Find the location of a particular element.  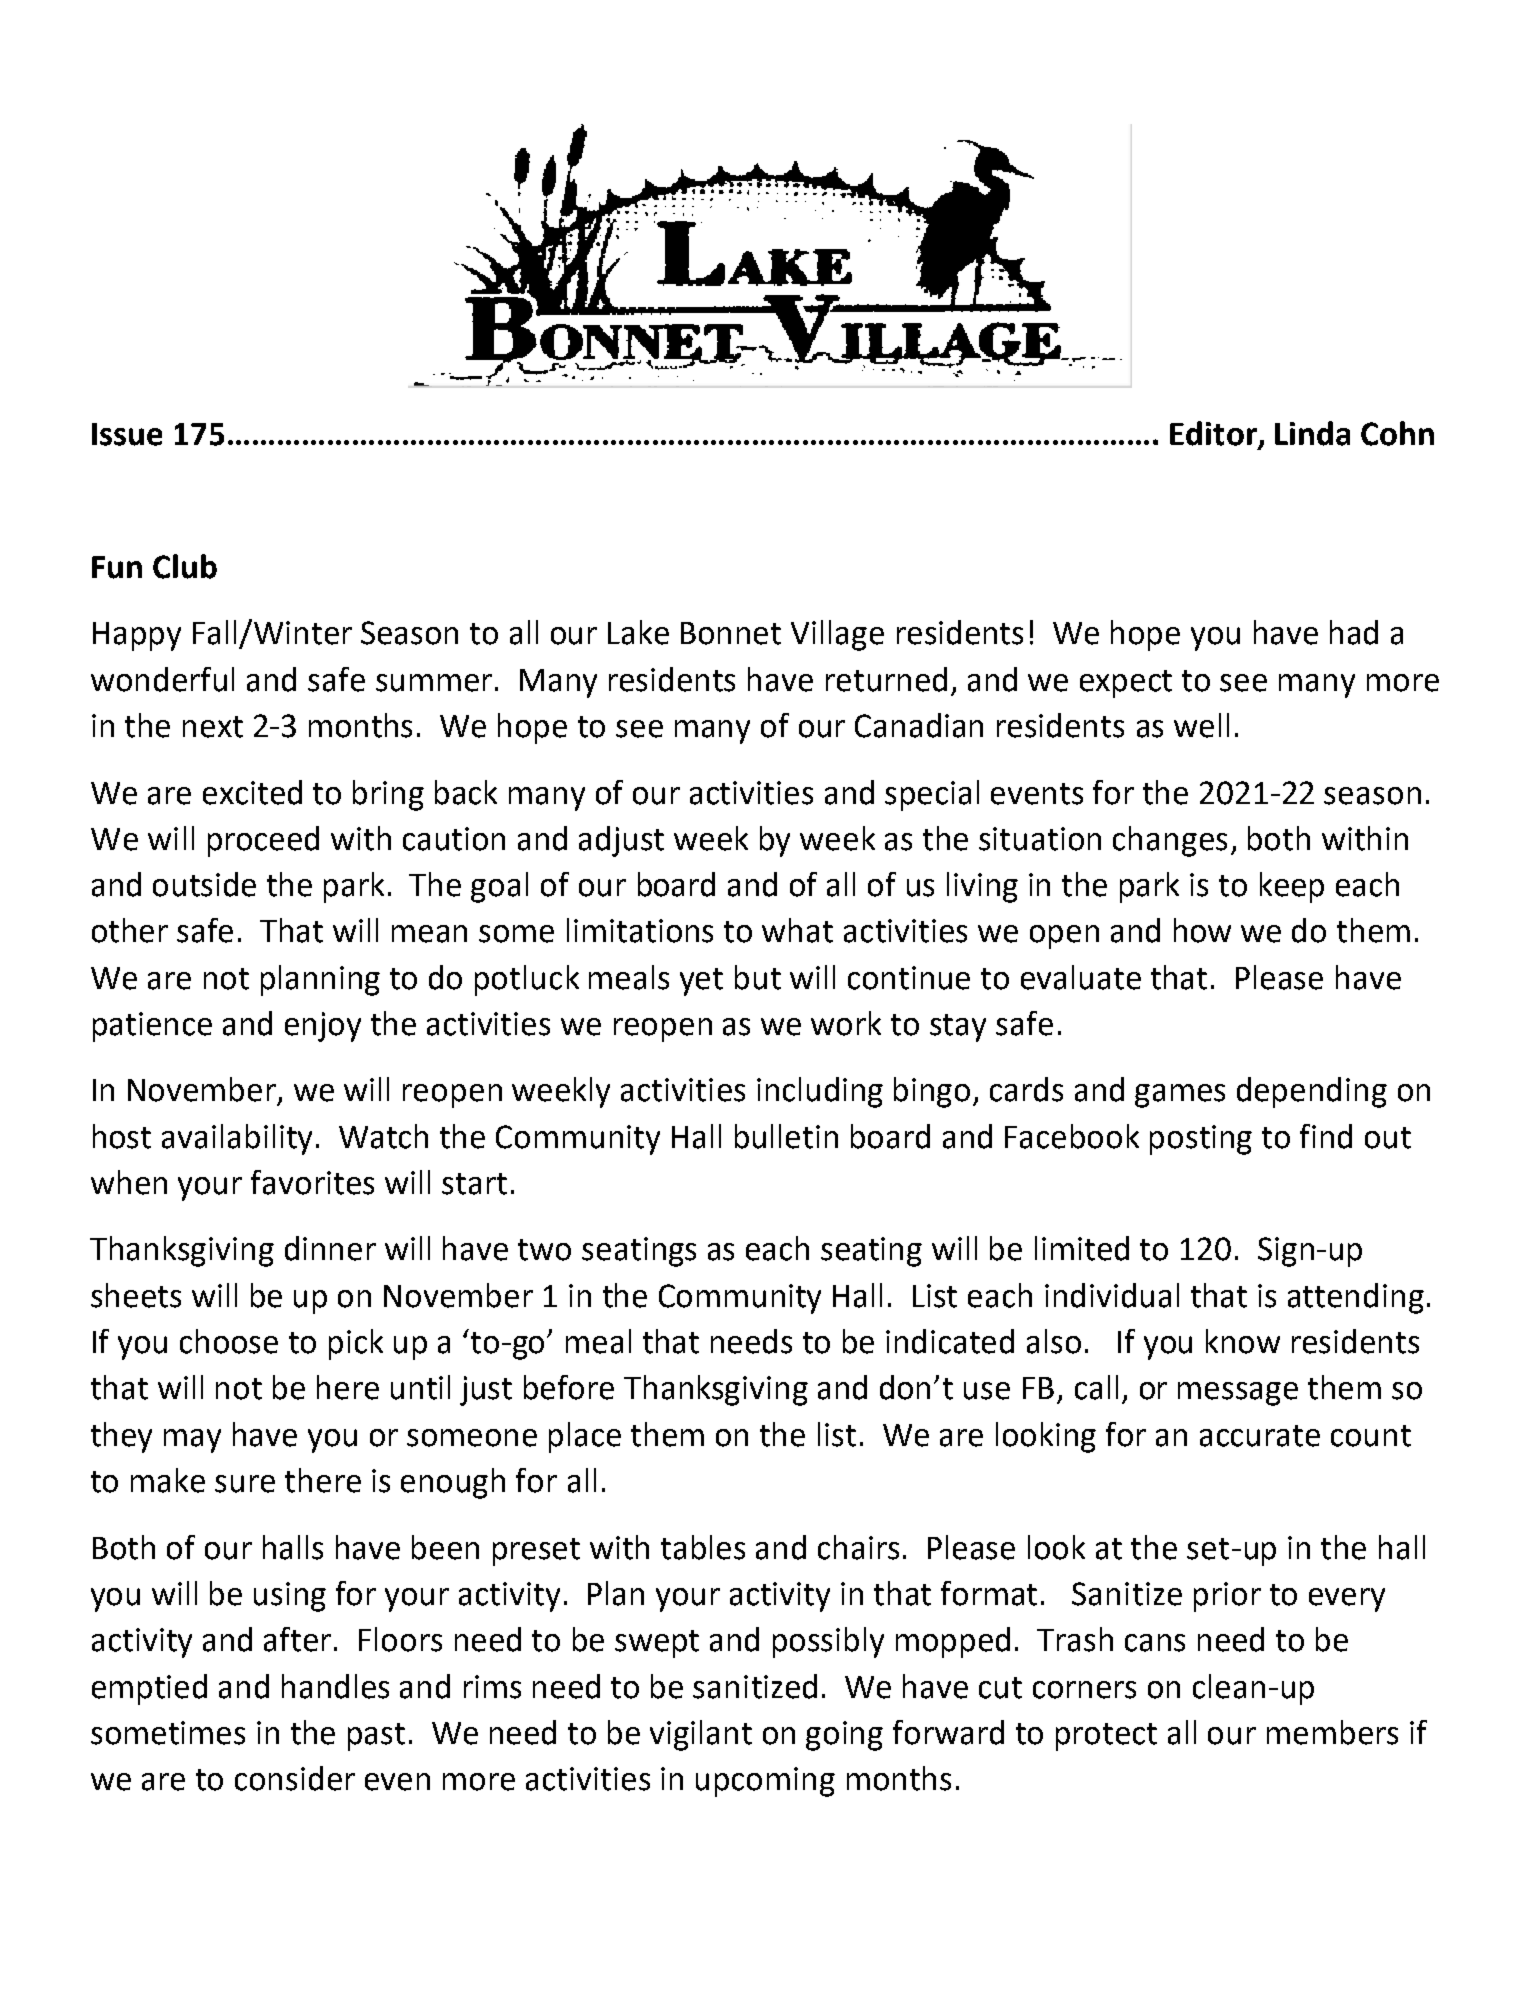

Village is located at coordinates (837, 635).
